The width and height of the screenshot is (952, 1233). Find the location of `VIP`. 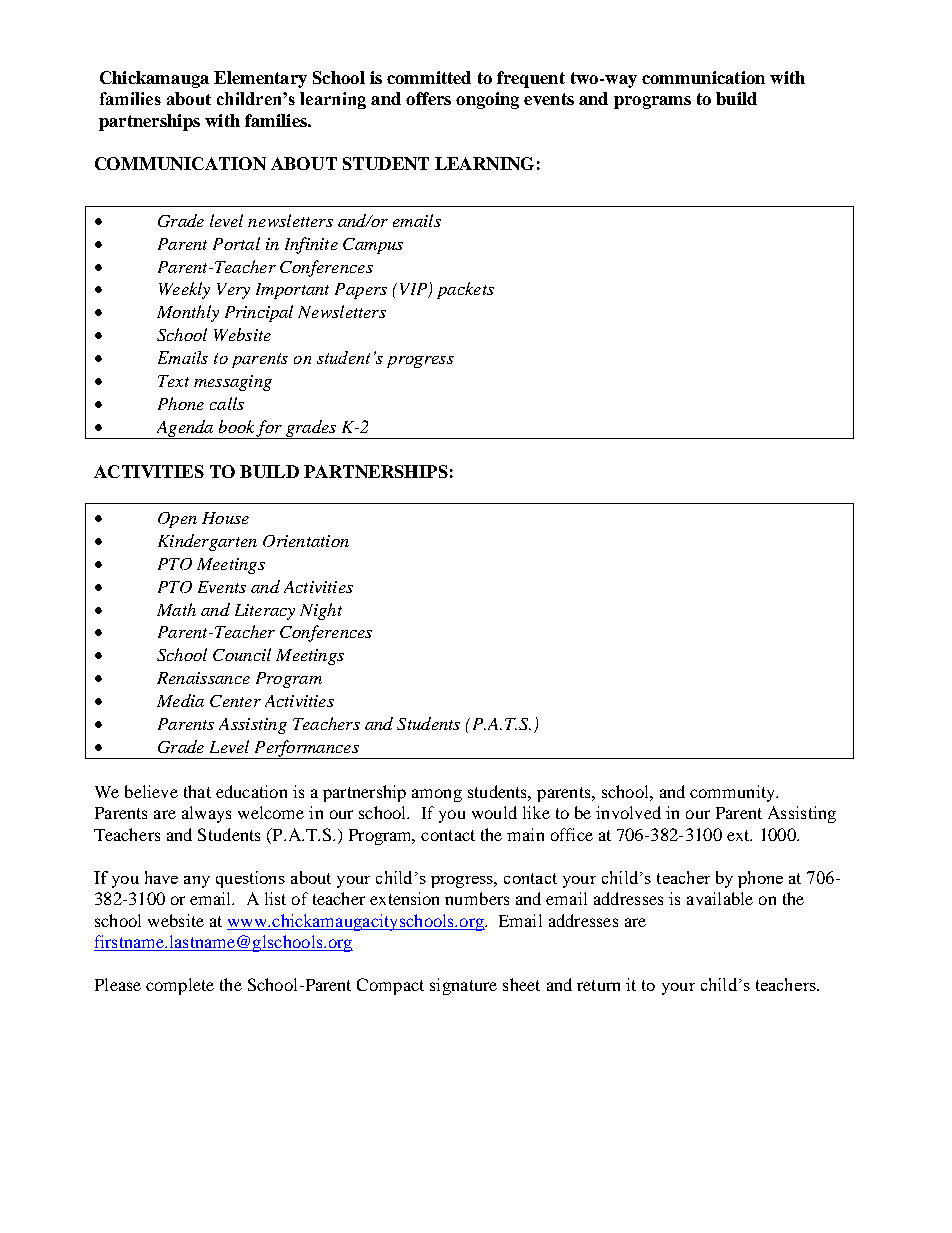

VIP is located at coordinates (415, 290).
